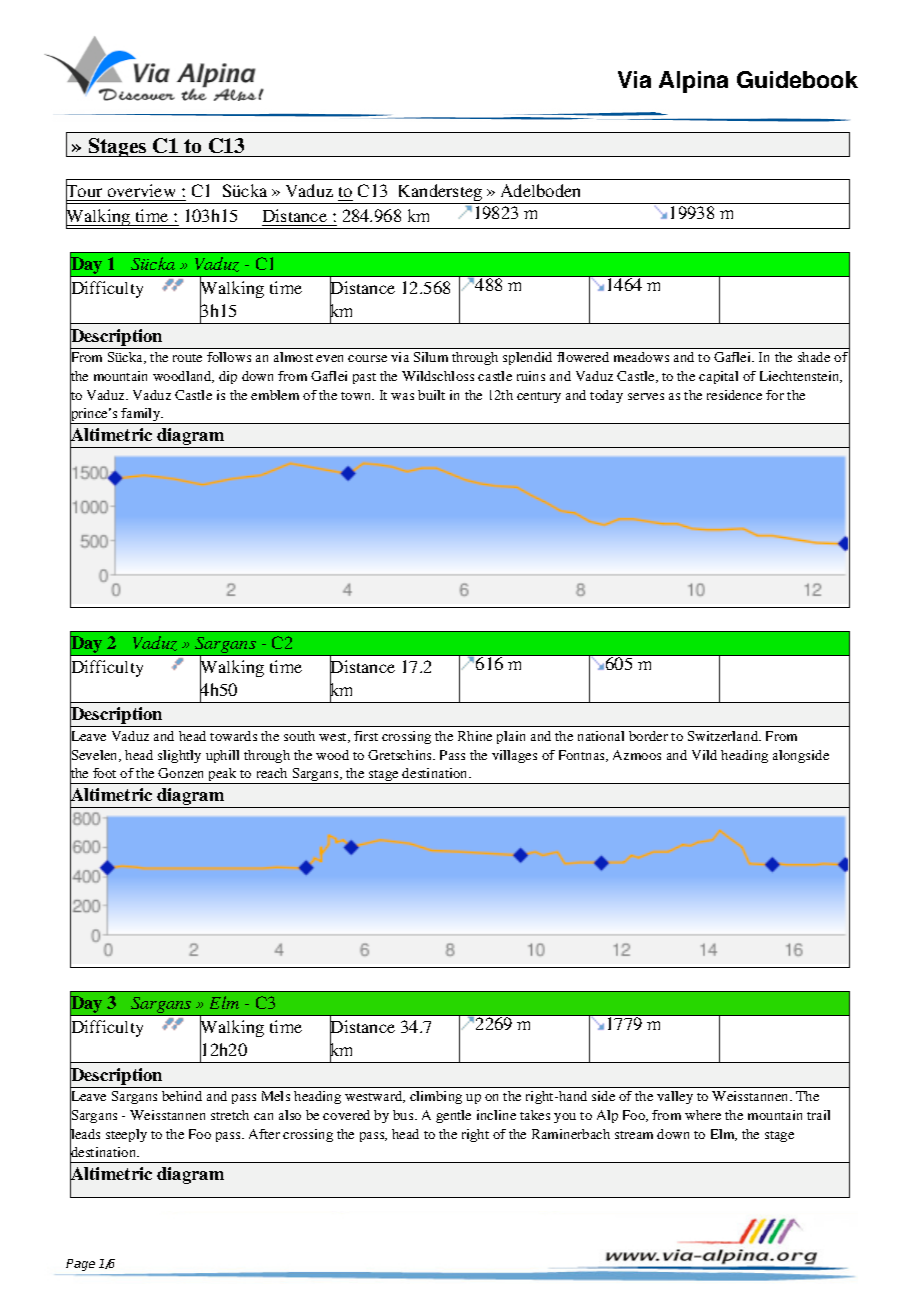 This screenshot has width=924, height=1308. Describe the element at coordinates (431, 395) in the screenshot. I see `built` at that location.
